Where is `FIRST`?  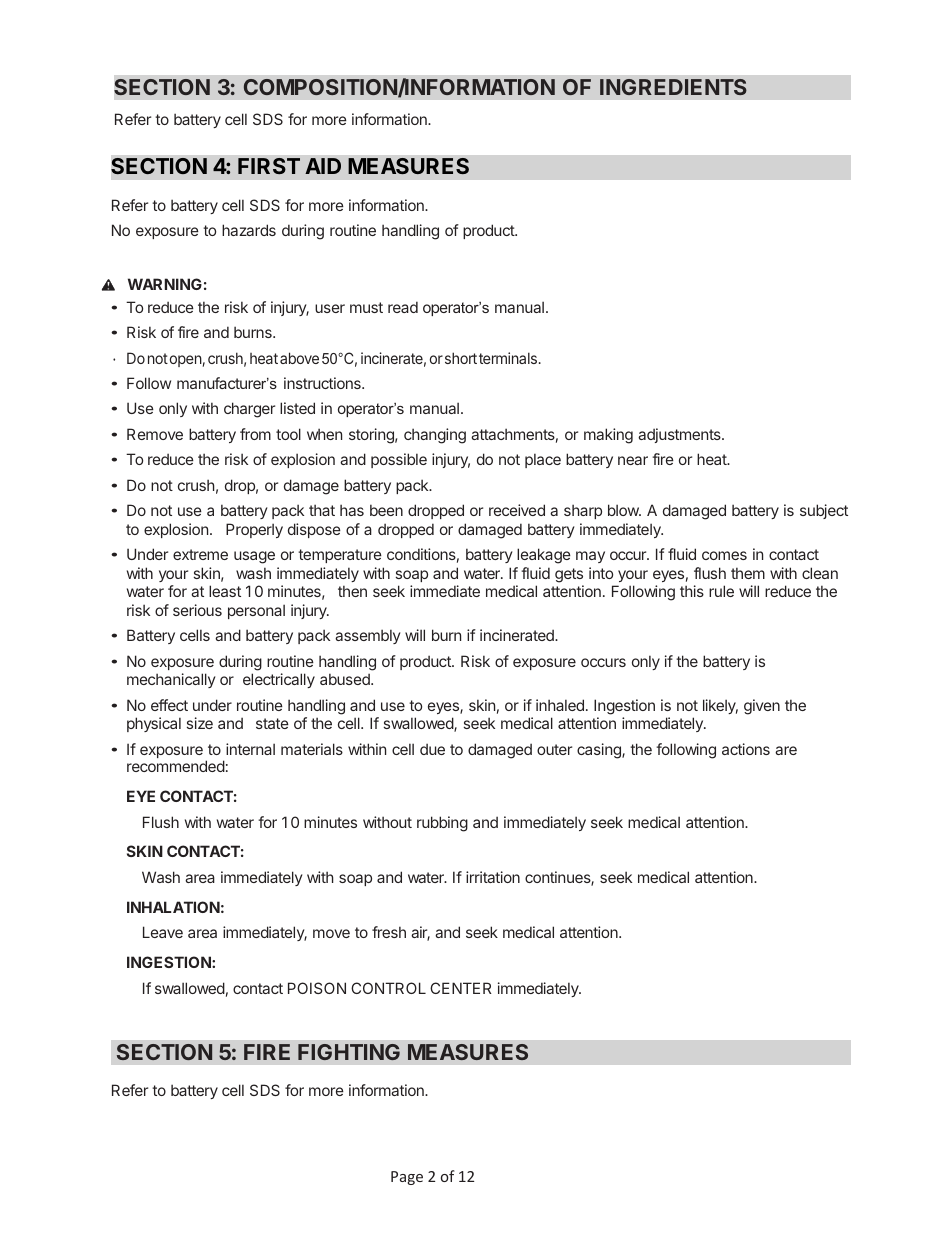 FIRST is located at coordinates (269, 166).
